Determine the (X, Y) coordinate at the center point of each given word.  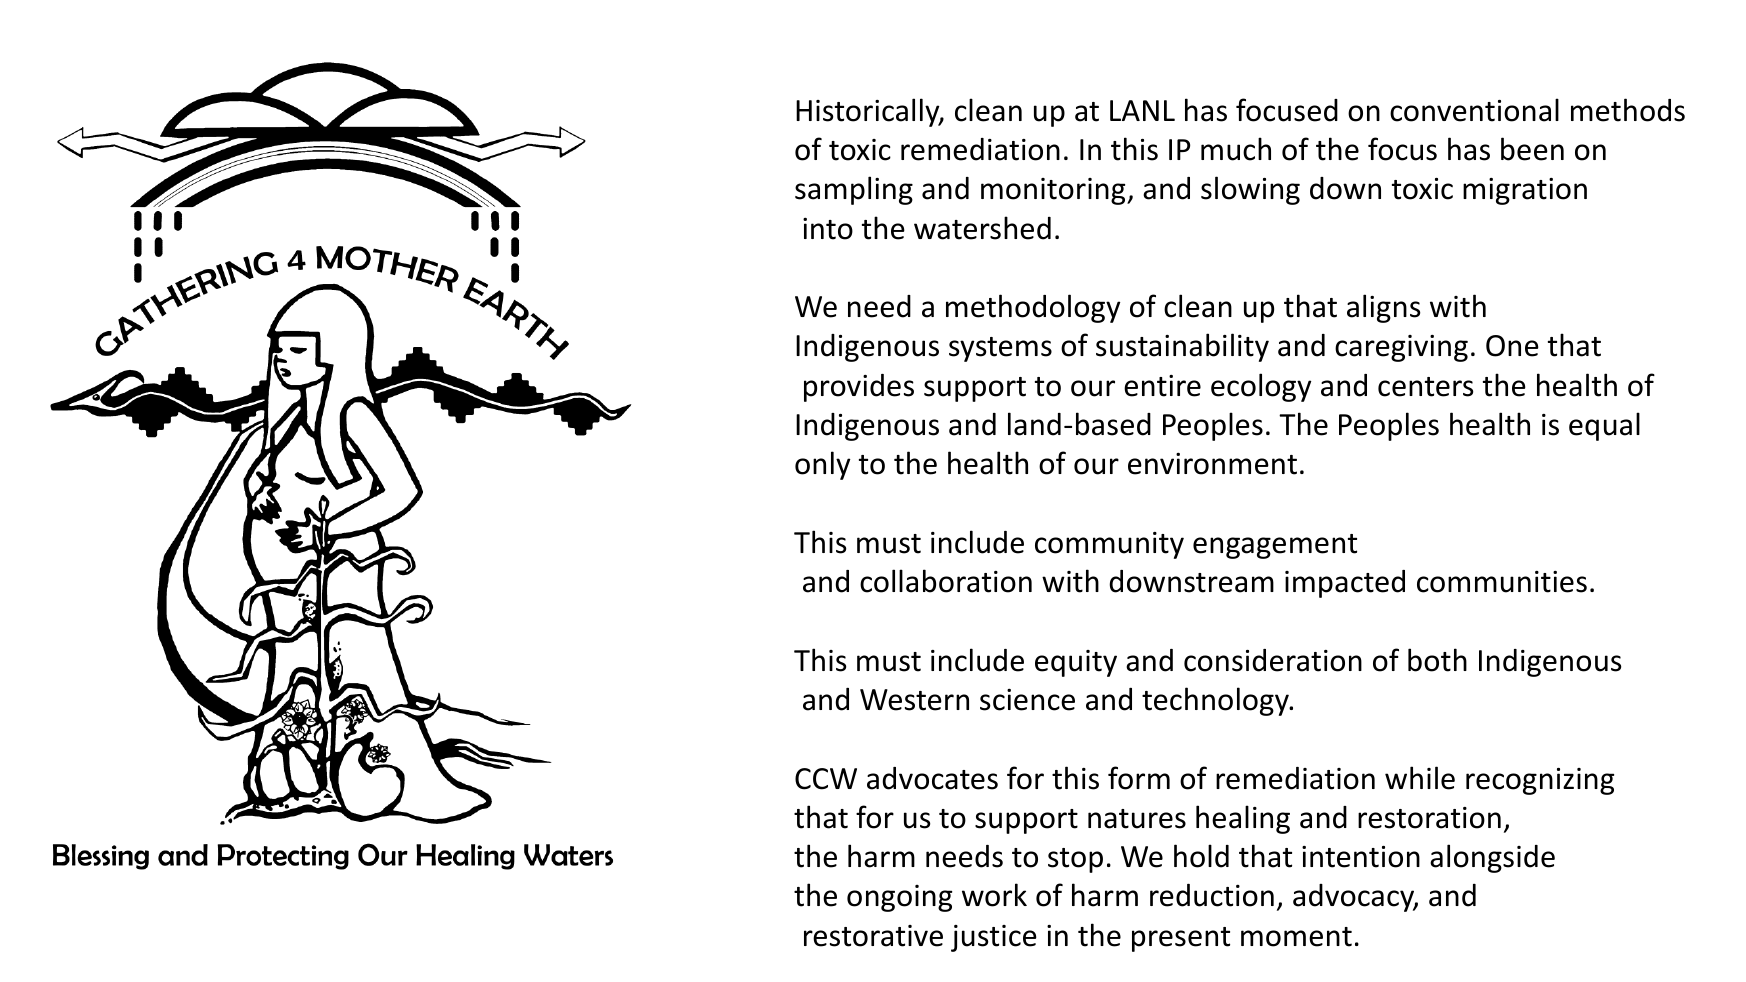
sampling (854, 190)
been (1532, 149)
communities (1502, 582)
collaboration (946, 581)
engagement (1275, 546)
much (1236, 149)
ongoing (899, 898)
